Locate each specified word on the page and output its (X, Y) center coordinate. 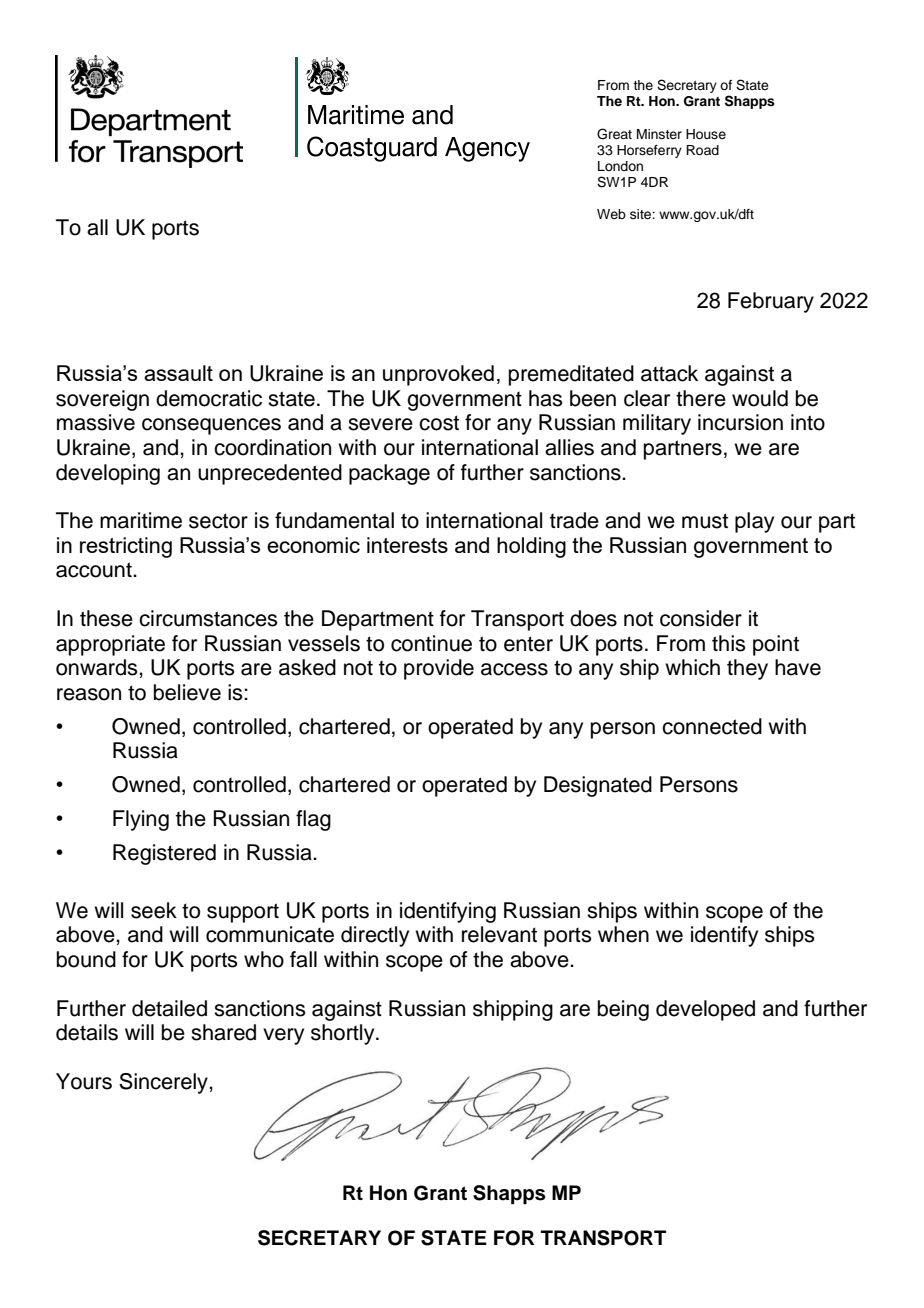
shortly (344, 1034)
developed (705, 1010)
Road (702, 150)
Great (614, 134)
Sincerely (164, 1083)
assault (178, 373)
